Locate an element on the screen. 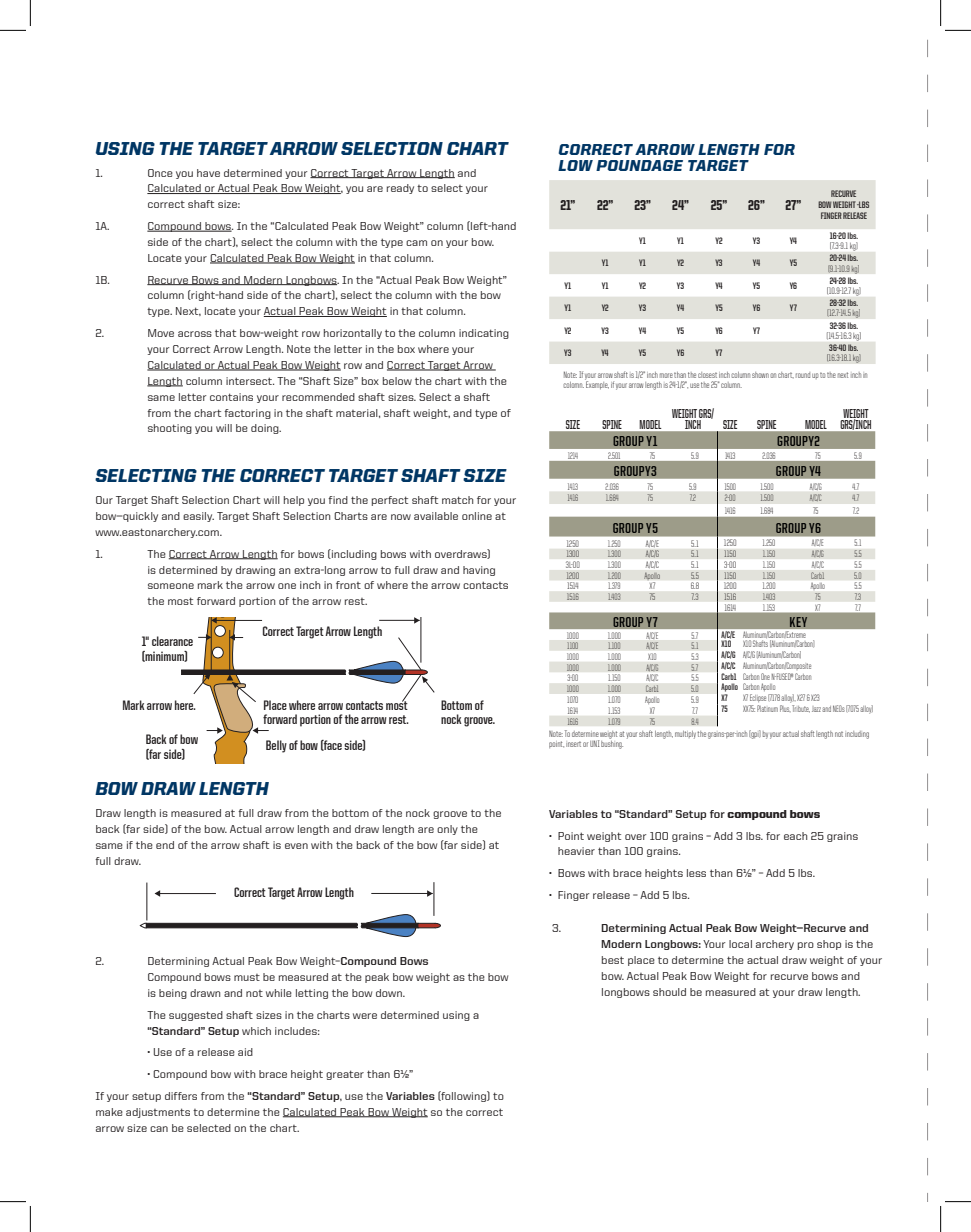  greater is located at coordinates (345, 1075).
